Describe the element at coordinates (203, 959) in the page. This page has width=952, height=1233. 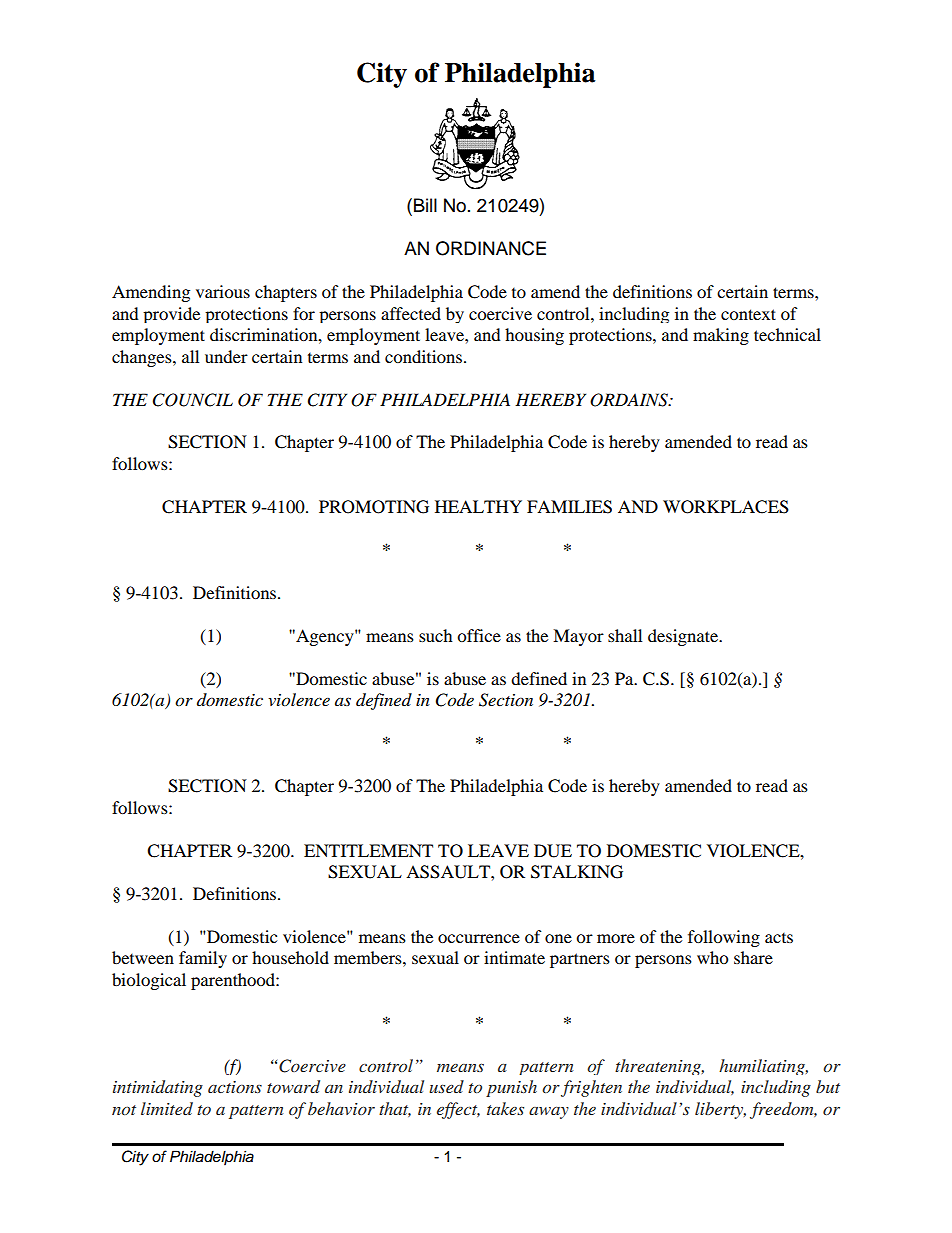
I see `family` at that location.
